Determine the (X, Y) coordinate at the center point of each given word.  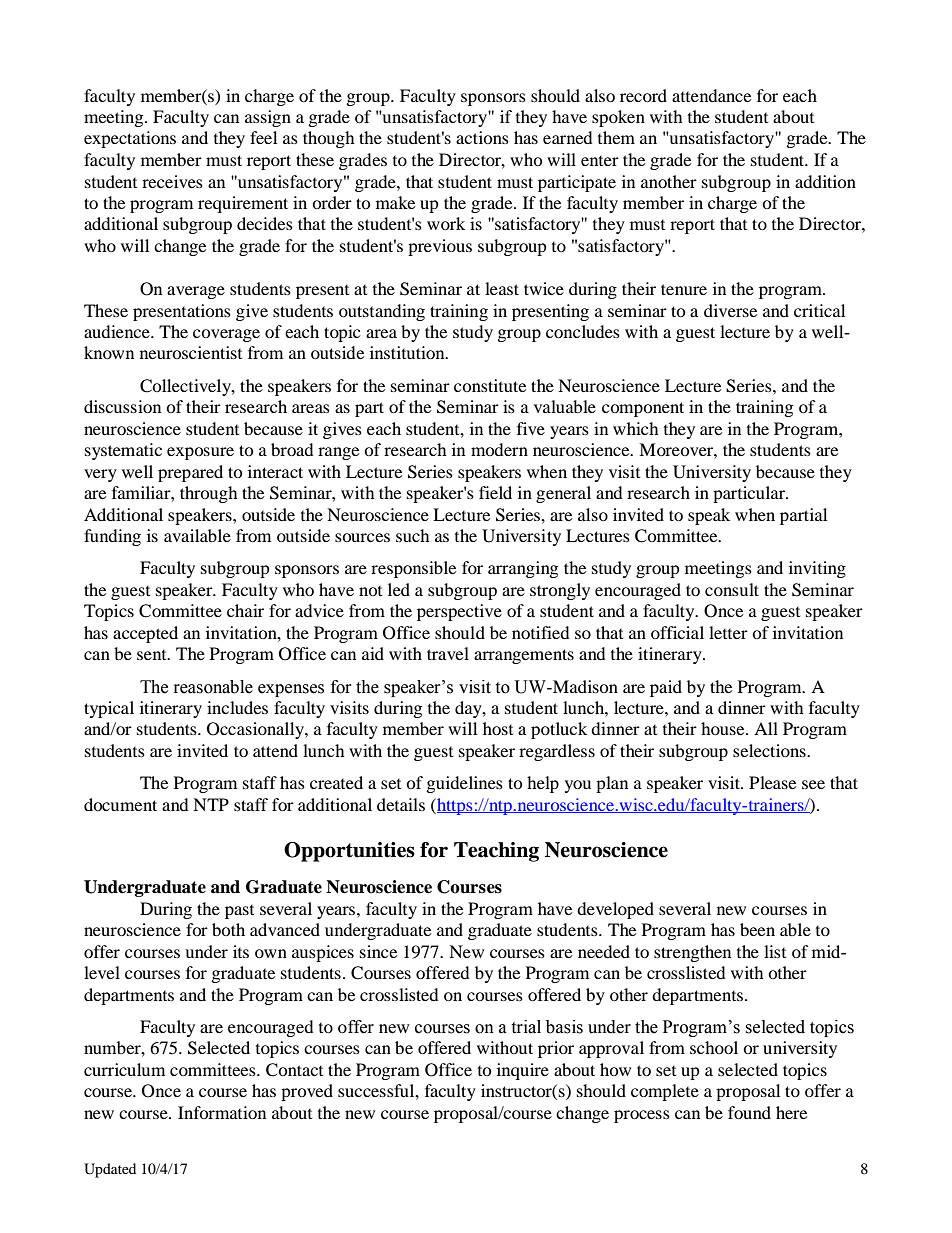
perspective (459, 612)
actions (482, 137)
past (239, 912)
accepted (145, 634)
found (749, 1112)
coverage (226, 335)
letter (728, 632)
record (643, 95)
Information (222, 1112)
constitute (490, 385)
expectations (130, 139)
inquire (523, 1071)
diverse (730, 310)
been (757, 929)
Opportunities (349, 852)
